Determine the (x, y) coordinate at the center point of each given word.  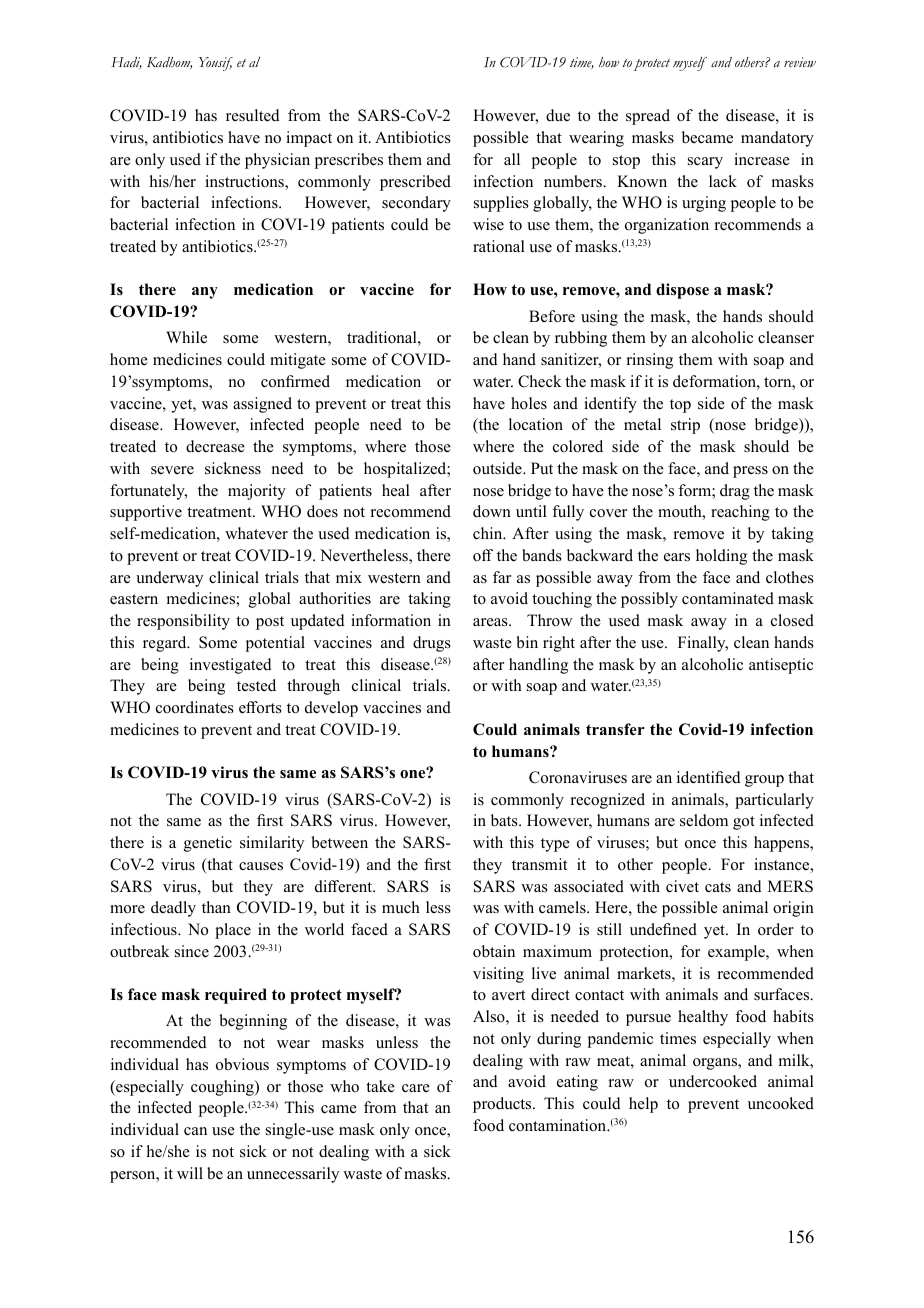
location (536, 424)
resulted (253, 115)
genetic (208, 844)
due (558, 115)
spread (648, 117)
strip (685, 426)
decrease (215, 446)
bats (505, 820)
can (195, 1131)
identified (709, 777)
